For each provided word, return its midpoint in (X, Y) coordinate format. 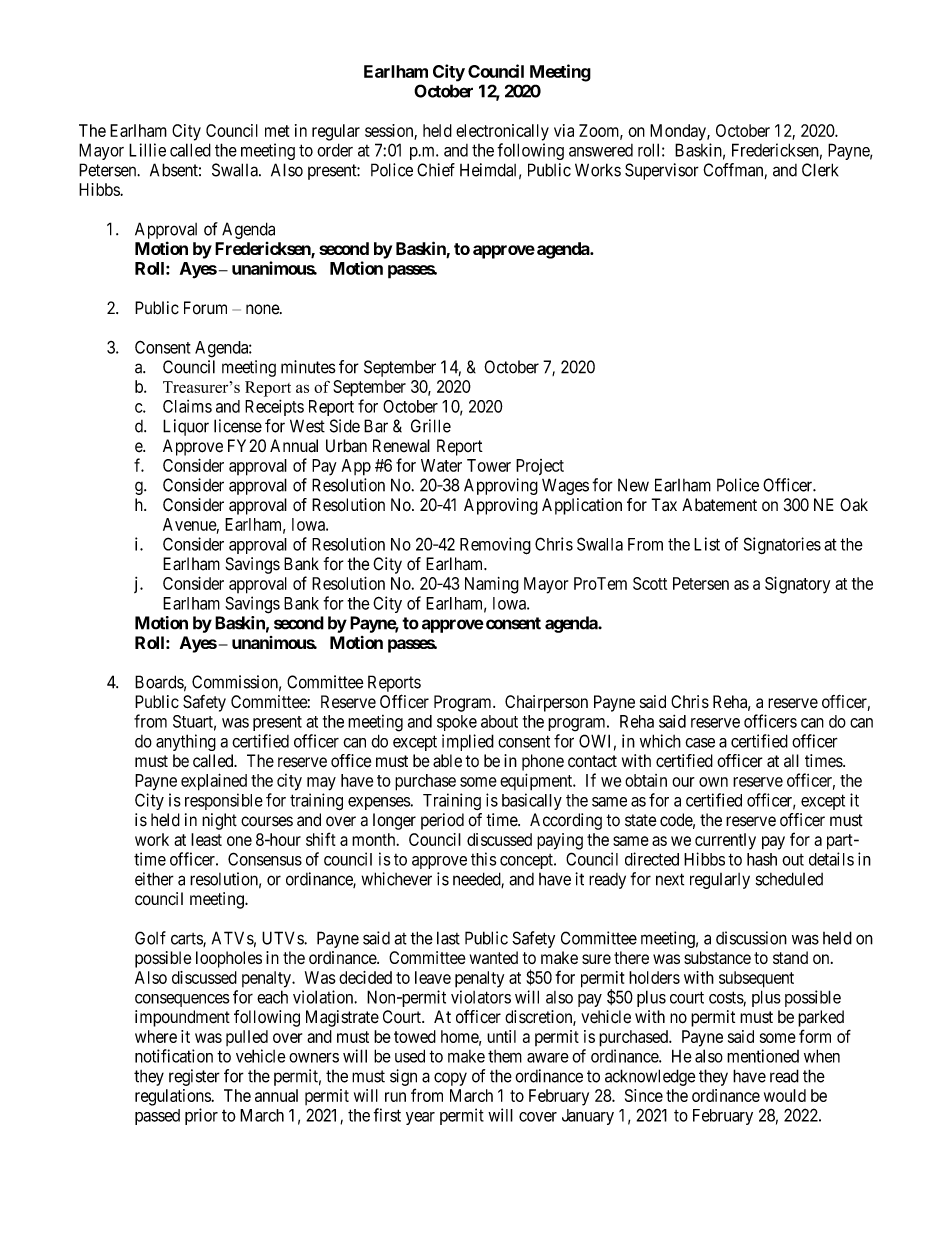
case (700, 743)
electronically (502, 132)
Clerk (820, 170)
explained (214, 782)
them (505, 1056)
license (238, 426)
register (194, 1077)
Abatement (719, 505)
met (277, 131)
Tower (489, 465)
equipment (537, 782)
